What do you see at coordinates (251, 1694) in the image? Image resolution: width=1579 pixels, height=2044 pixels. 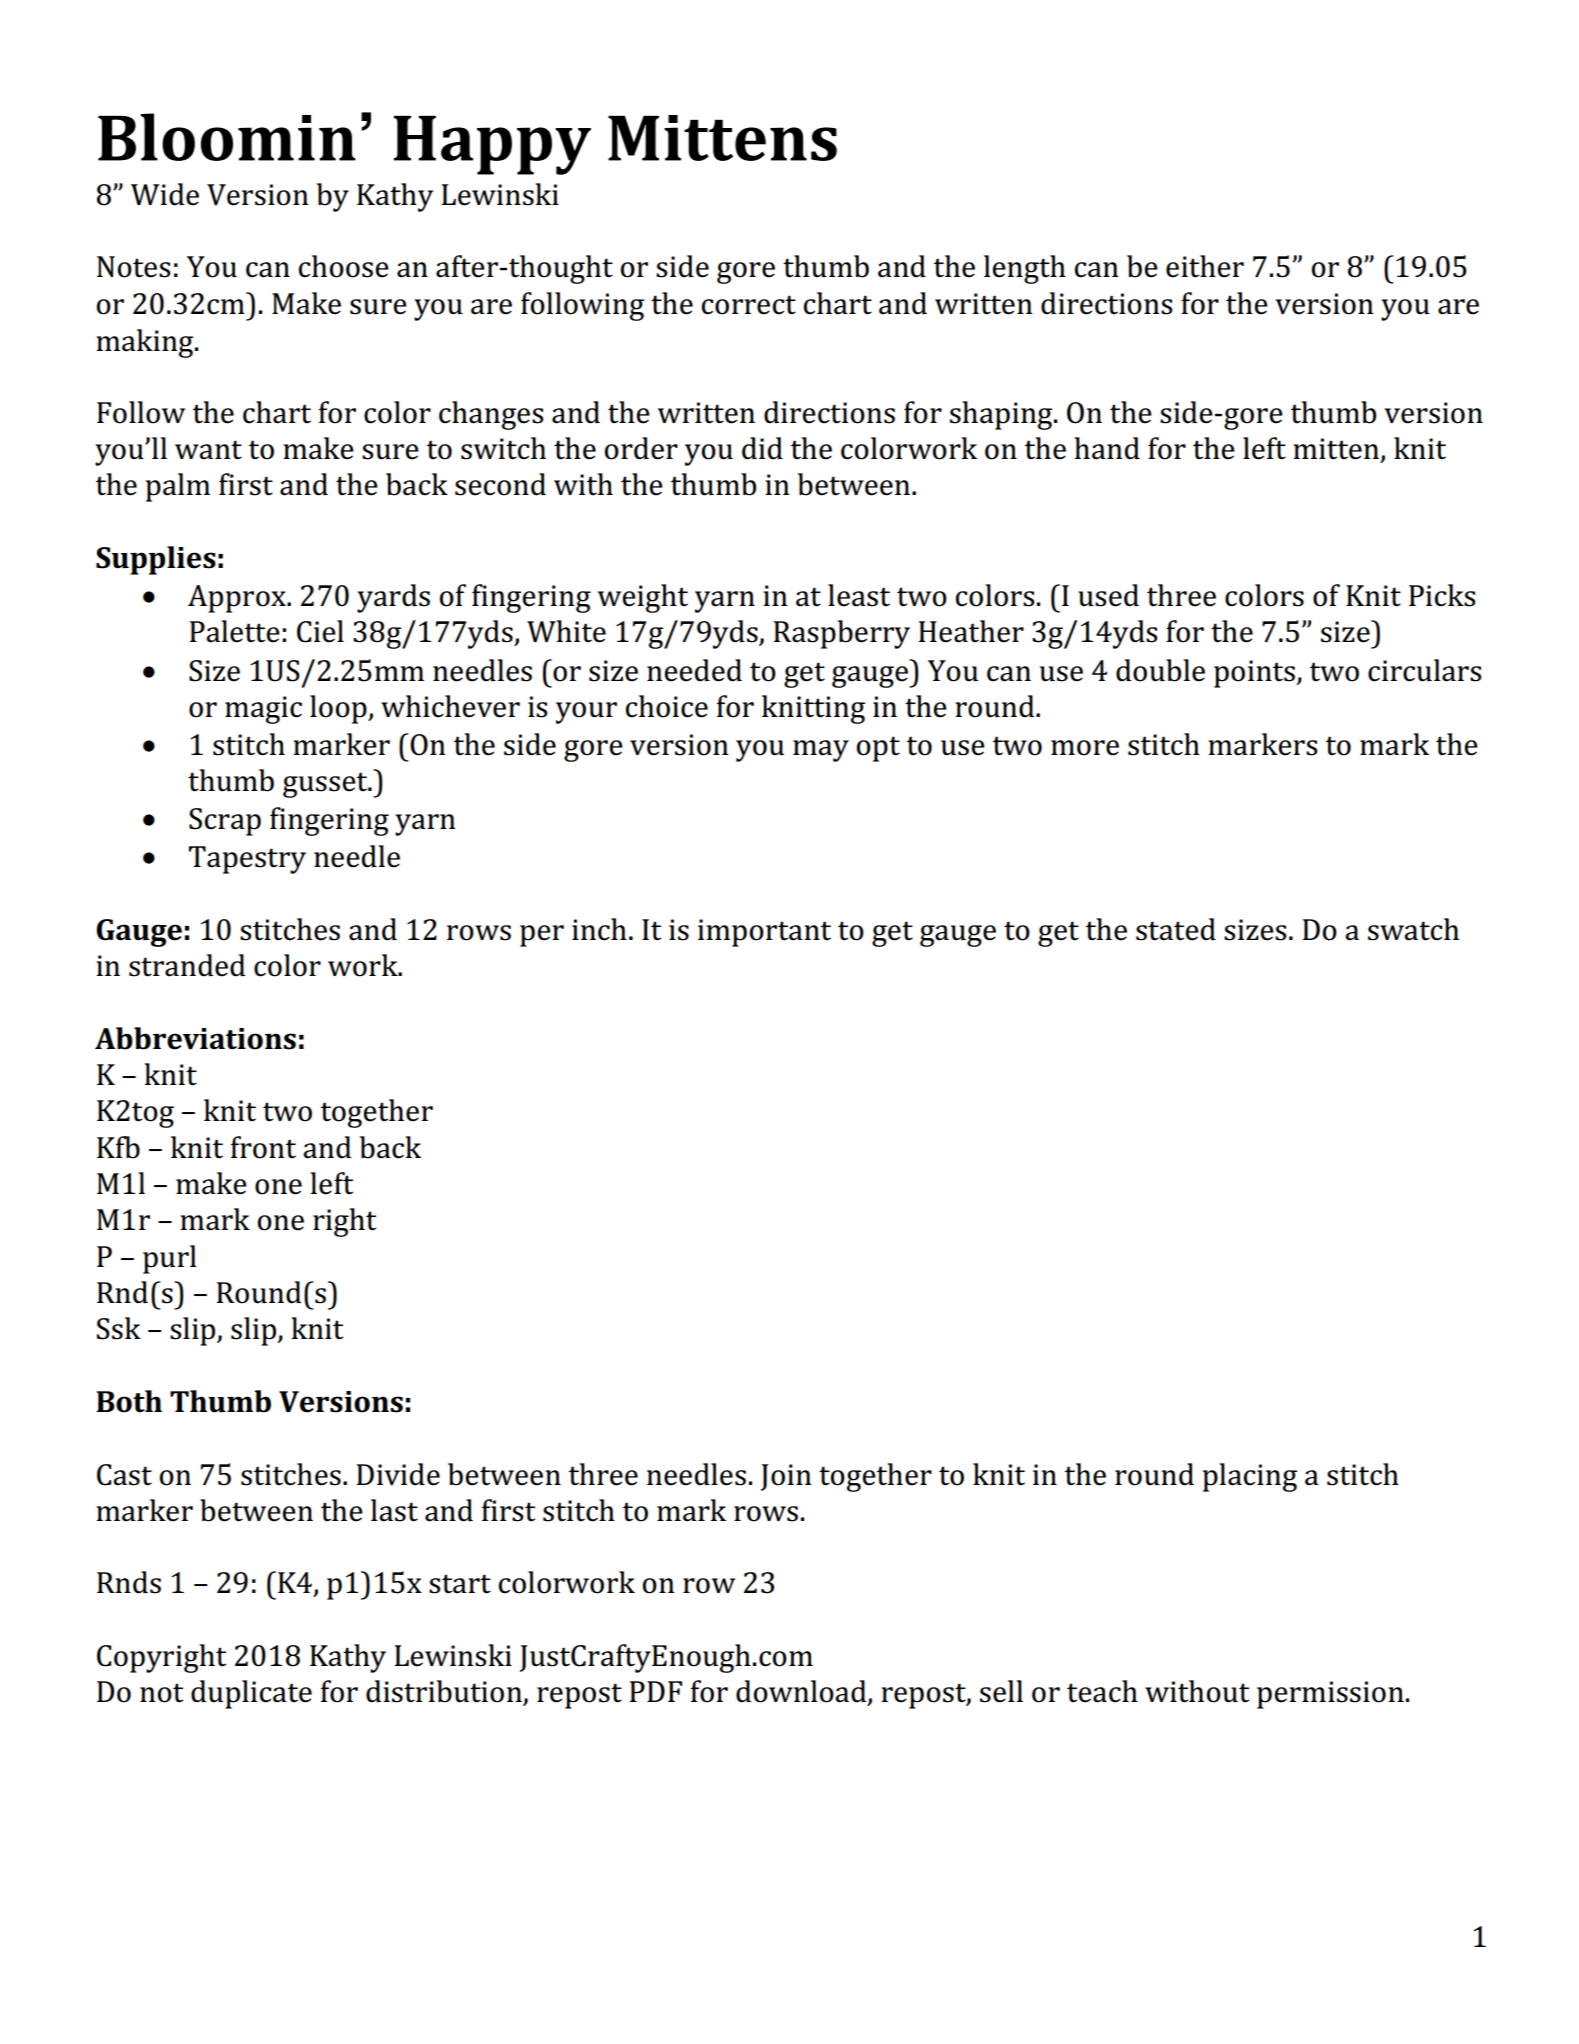 I see `duplicate` at bounding box center [251, 1694].
